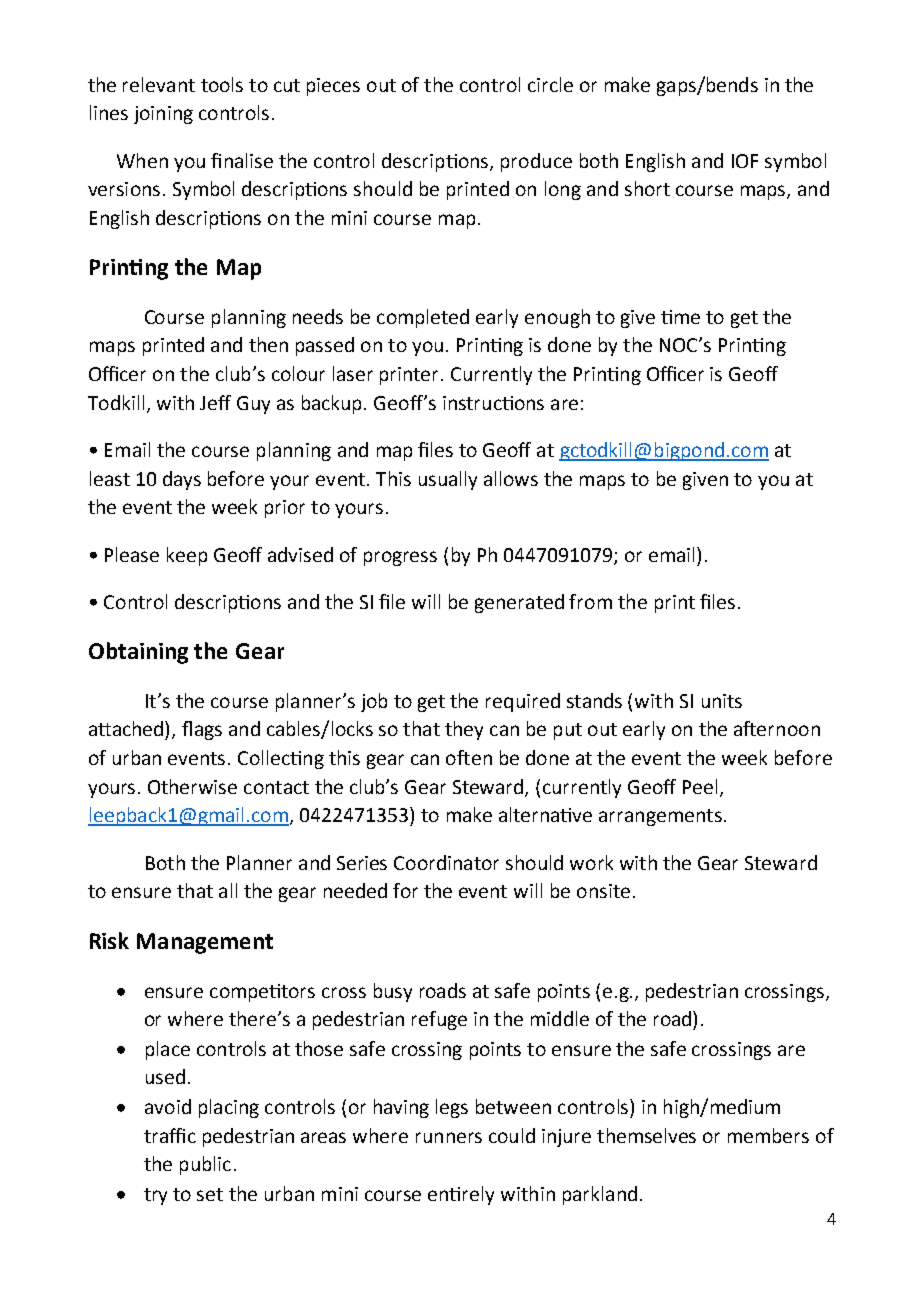  I want to click on short, so click(647, 188).
